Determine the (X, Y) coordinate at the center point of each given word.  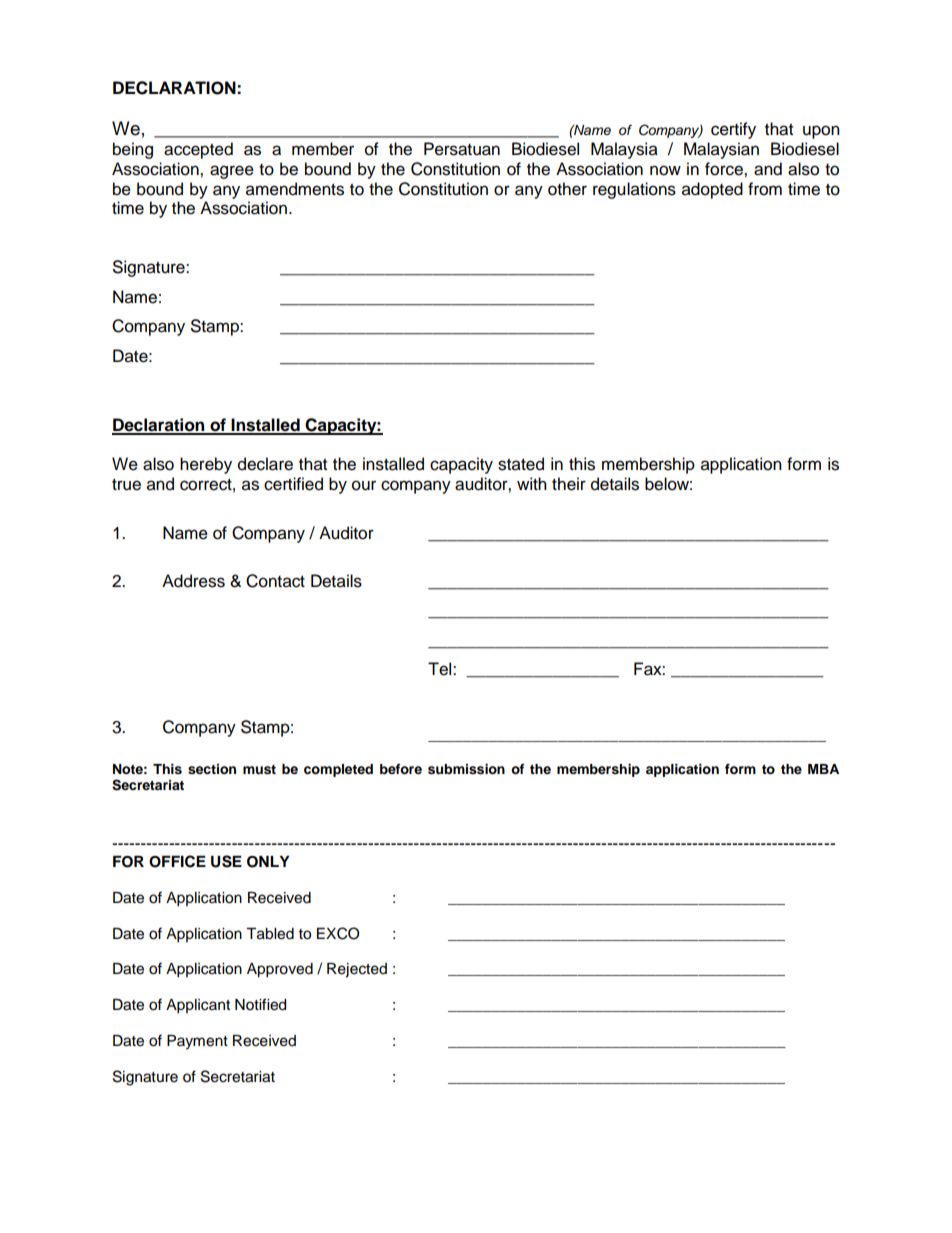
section (212, 769)
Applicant (198, 1006)
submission (466, 769)
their (569, 484)
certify (733, 130)
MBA (823, 769)
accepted (198, 150)
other (567, 189)
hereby (206, 465)
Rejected (357, 970)
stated (521, 464)
